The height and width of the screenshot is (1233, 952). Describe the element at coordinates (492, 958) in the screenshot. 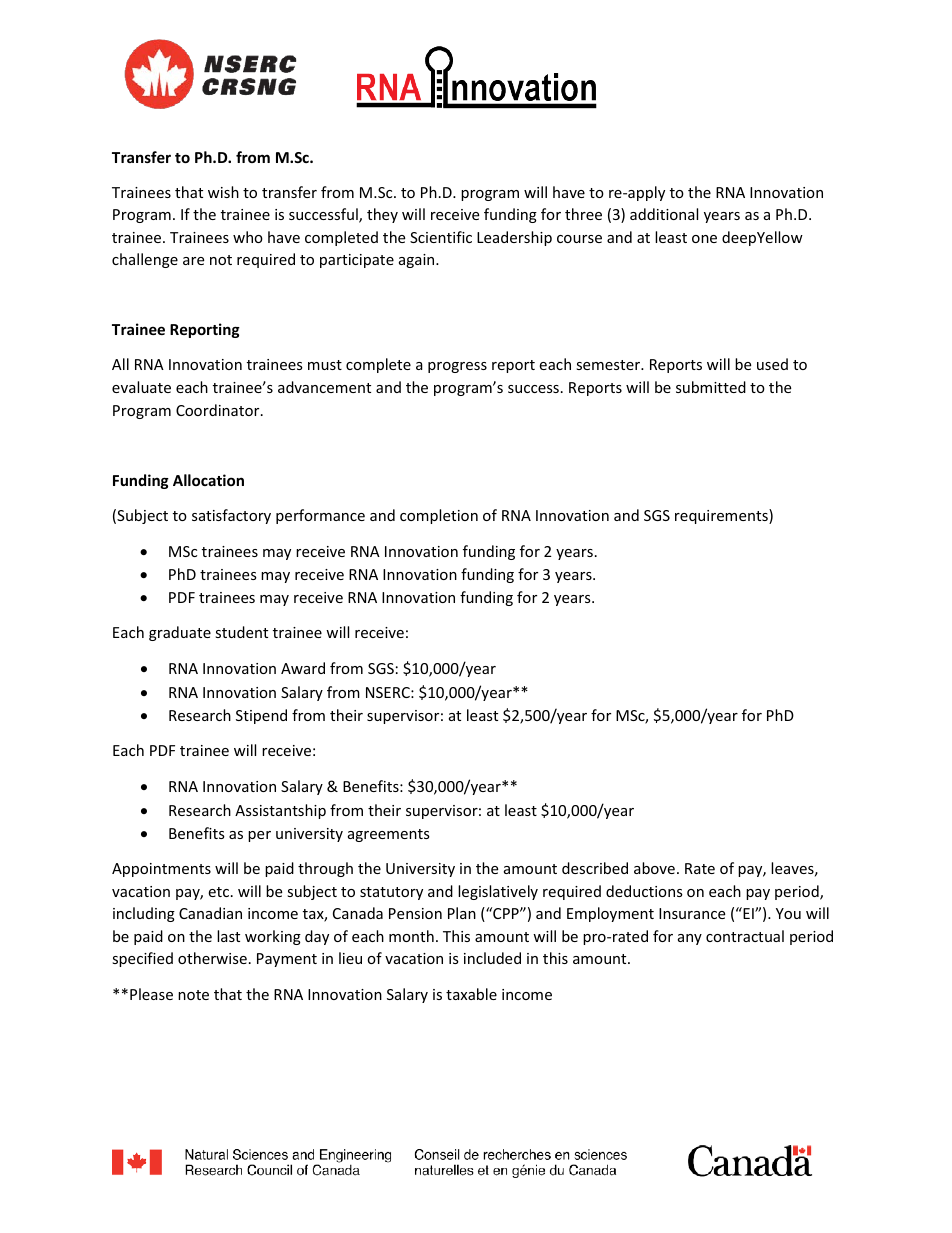

I see `included` at that location.
